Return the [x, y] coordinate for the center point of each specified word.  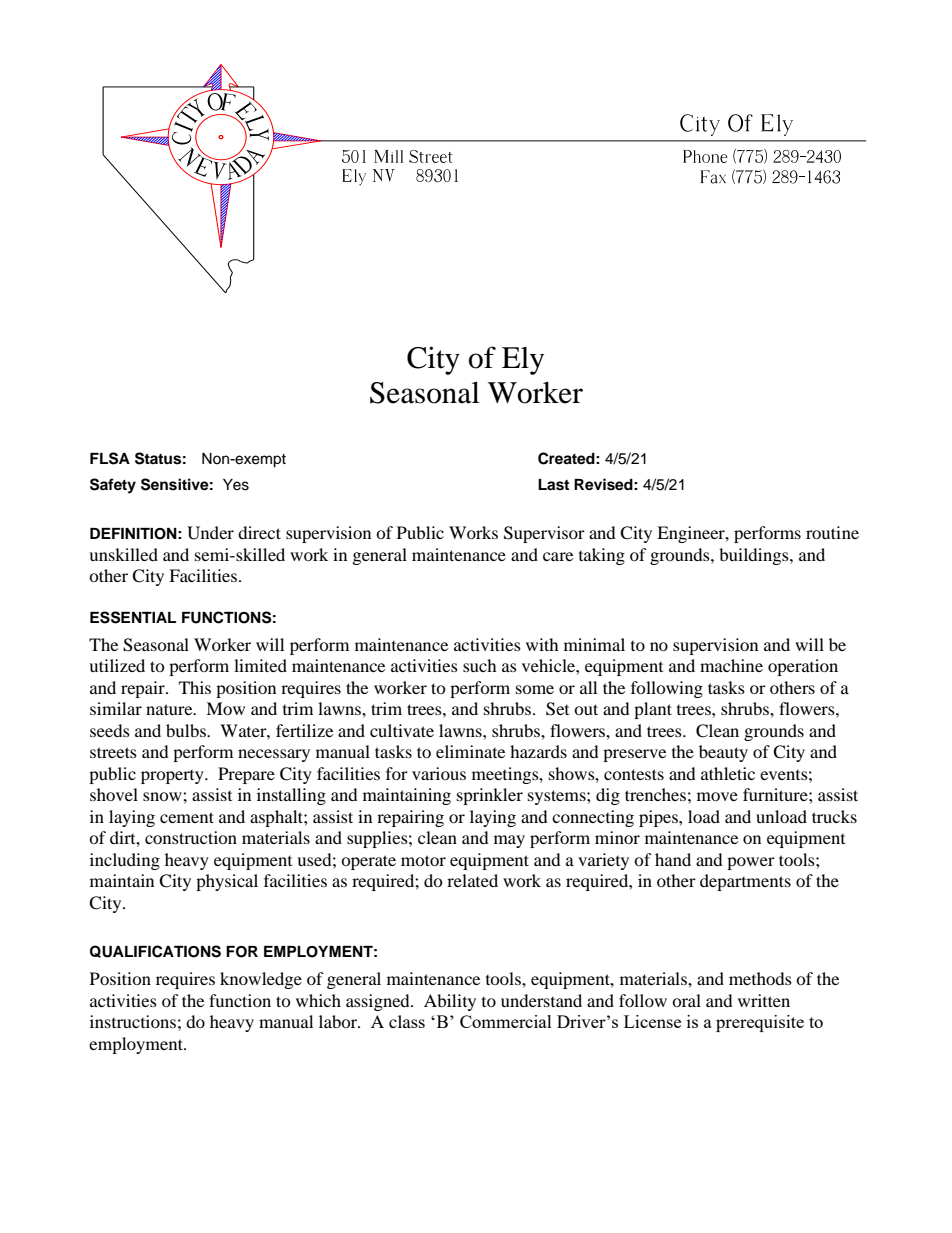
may [509, 841]
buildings [755, 556]
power [751, 863]
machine [731, 665]
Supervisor [544, 534]
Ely [523, 361]
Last [553, 485]
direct [259, 532]
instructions [133, 1021]
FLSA [110, 458]
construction [191, 837]
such [480, 665]
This [195, 687]
